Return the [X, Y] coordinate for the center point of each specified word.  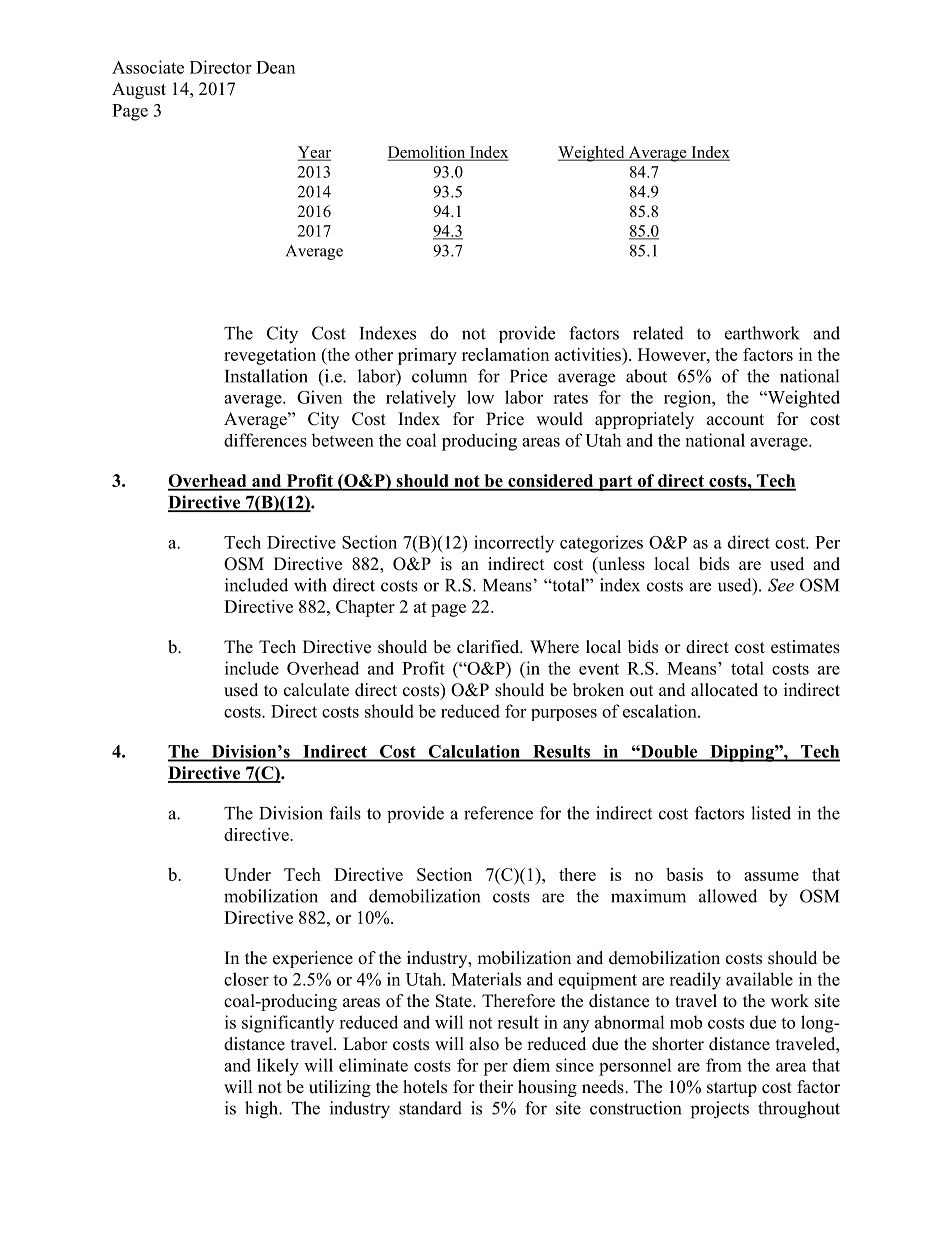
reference [498, 813]
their [496, 1087]
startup [732, 1089]
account [735, 420]
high [263, 1110]
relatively [421, 399]
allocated [724, 690]
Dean [275, 67]
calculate [316, 690]
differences [265, 440]
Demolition [427, 153]
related [658, 333]
